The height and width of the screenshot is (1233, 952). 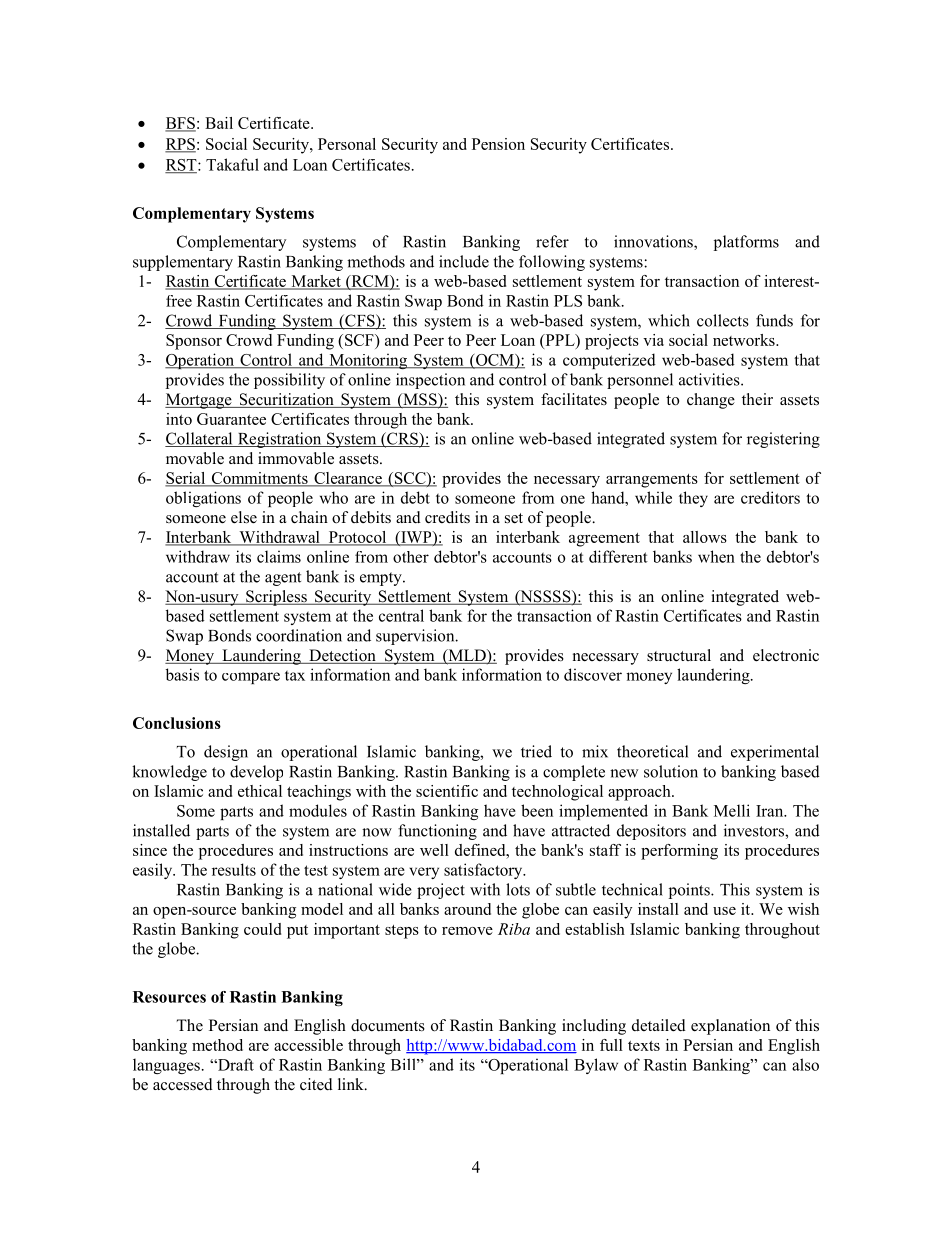 What do you see at coordinates (416, 637) in the screenshot?
I see `supervision` at bounding box center [416, 637].
